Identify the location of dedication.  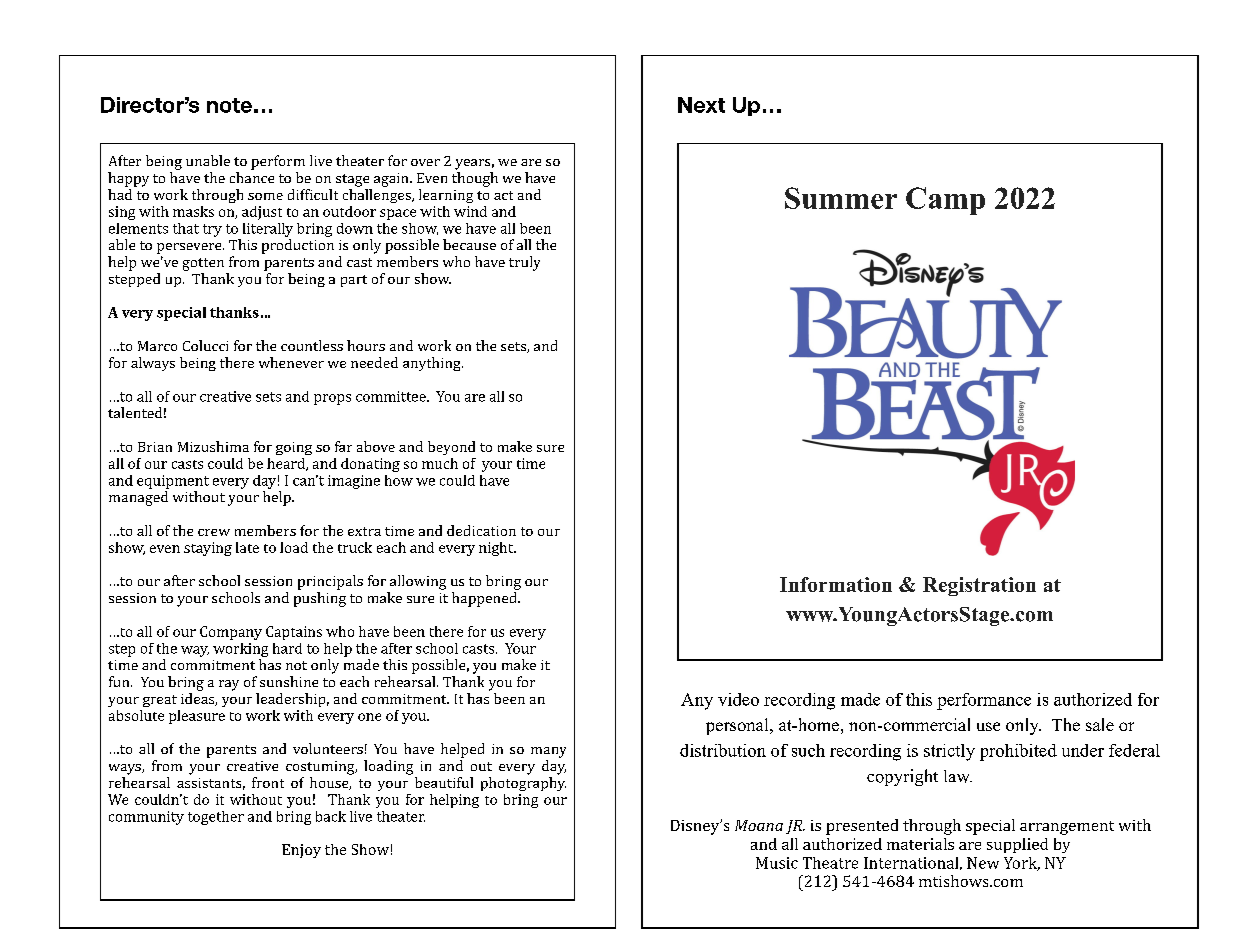
(481, 530).
